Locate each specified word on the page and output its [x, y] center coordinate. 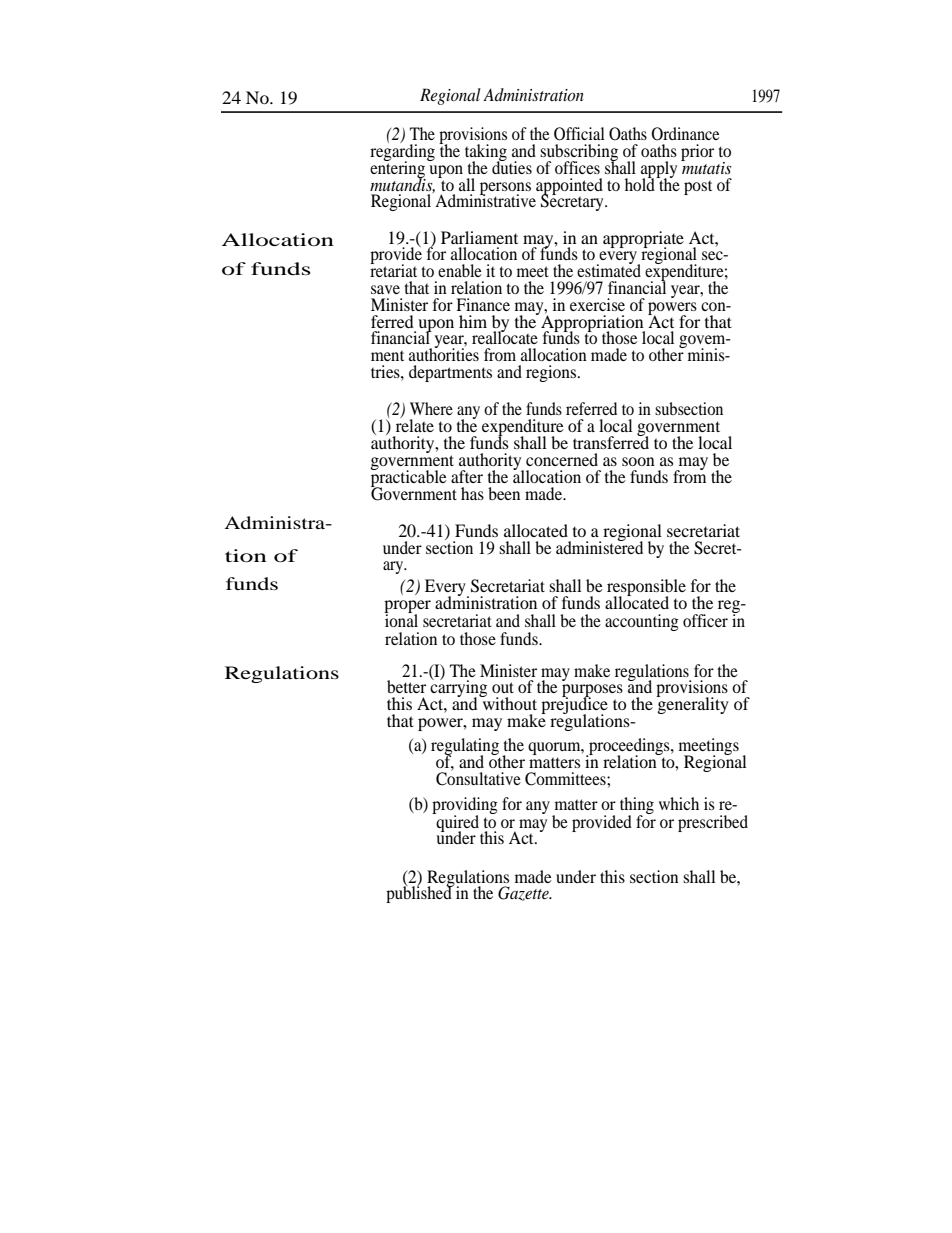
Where [431, 408]
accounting [642, 622]
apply [659, 170]
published [420, 893]
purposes [592, 692]
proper [407, 608]
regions [552, 373]
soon [638, 461]
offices [577, 167]
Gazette [524, 893]
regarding [402, 152]
